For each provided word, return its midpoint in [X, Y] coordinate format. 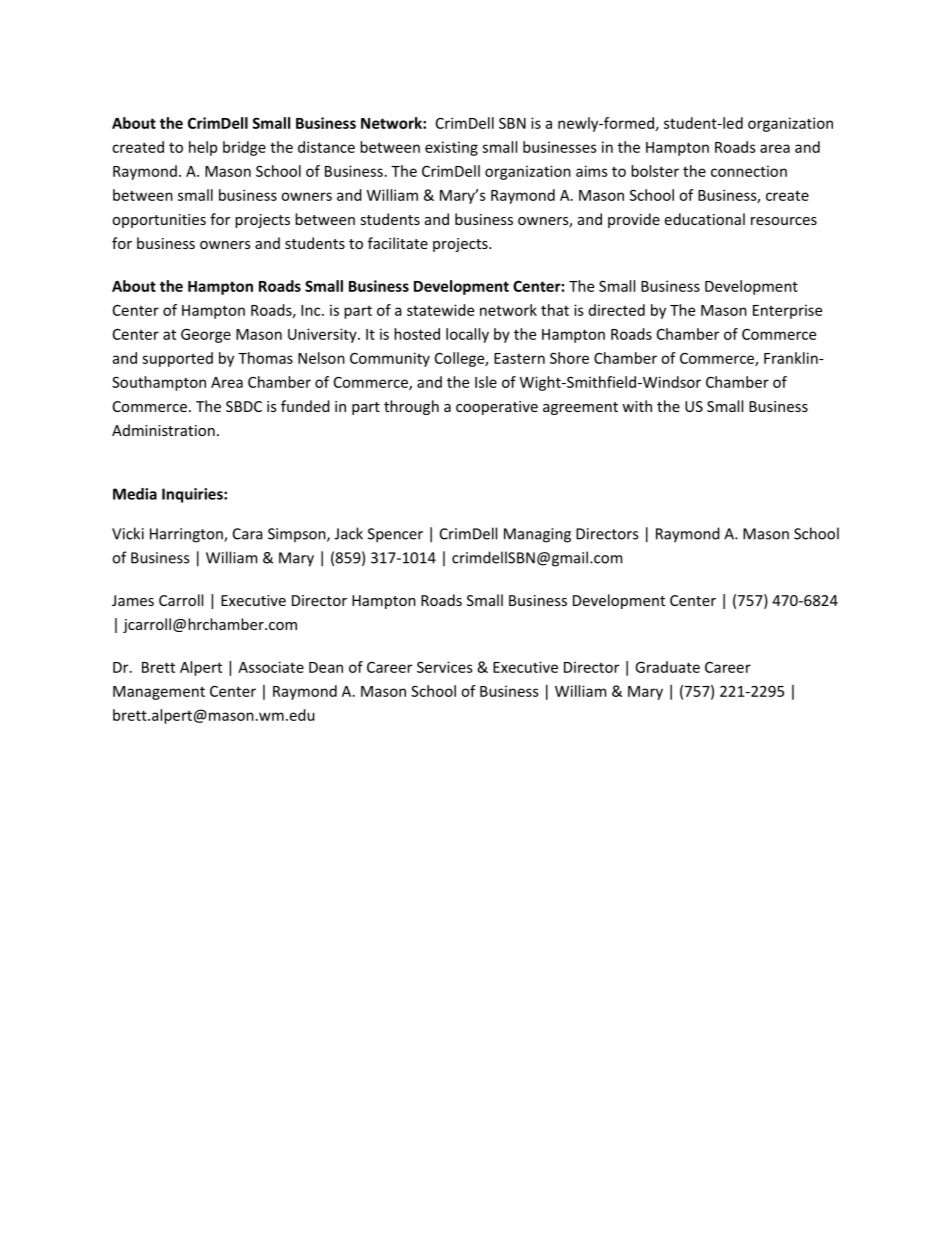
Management [159, 693]
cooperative [497, 408]
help [203, 148]
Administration [163, 430]
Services [445, 667]
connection [749, 171]
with [637, 406]
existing [451, 148]
